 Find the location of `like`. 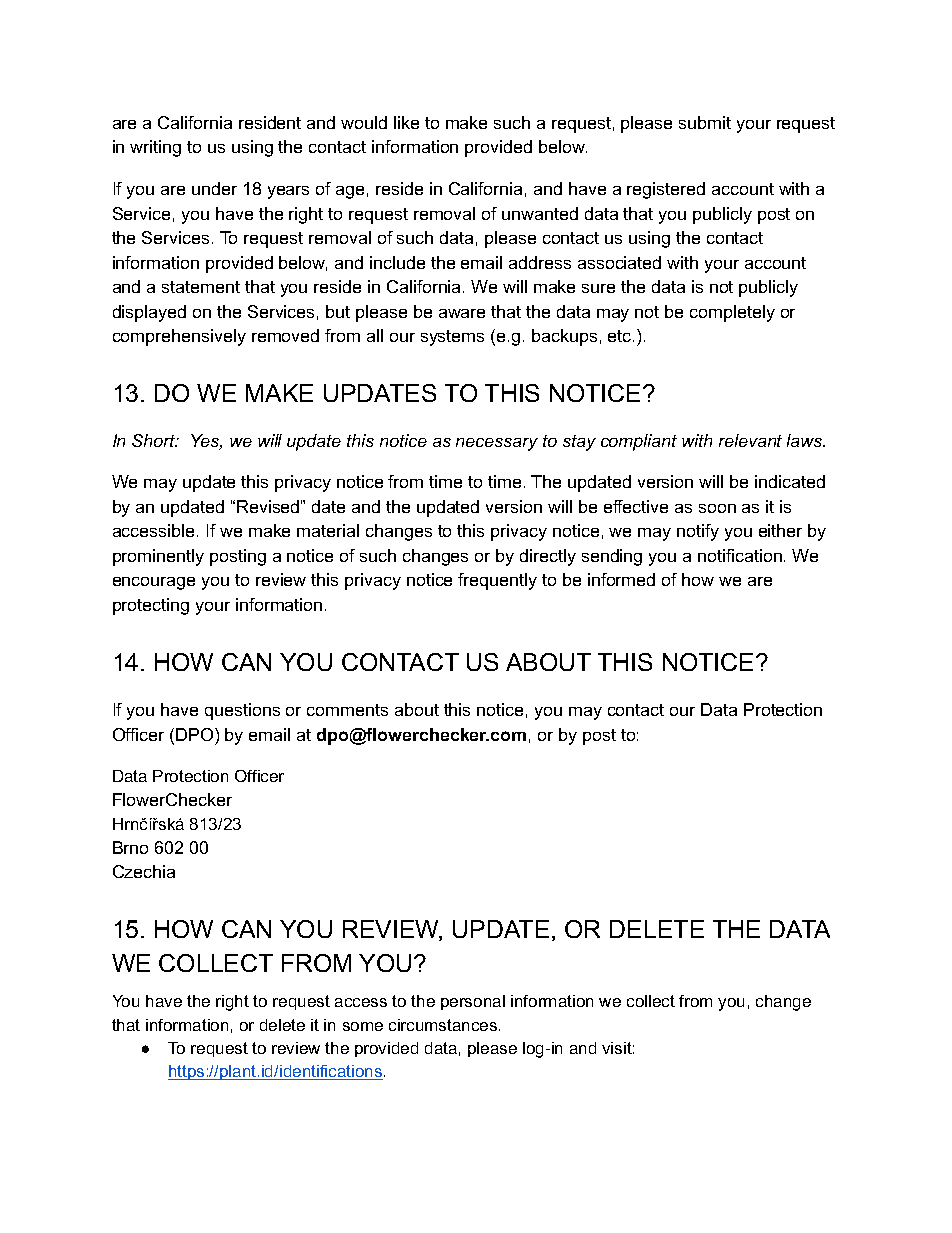

like is located at coordinates (406, 122).
